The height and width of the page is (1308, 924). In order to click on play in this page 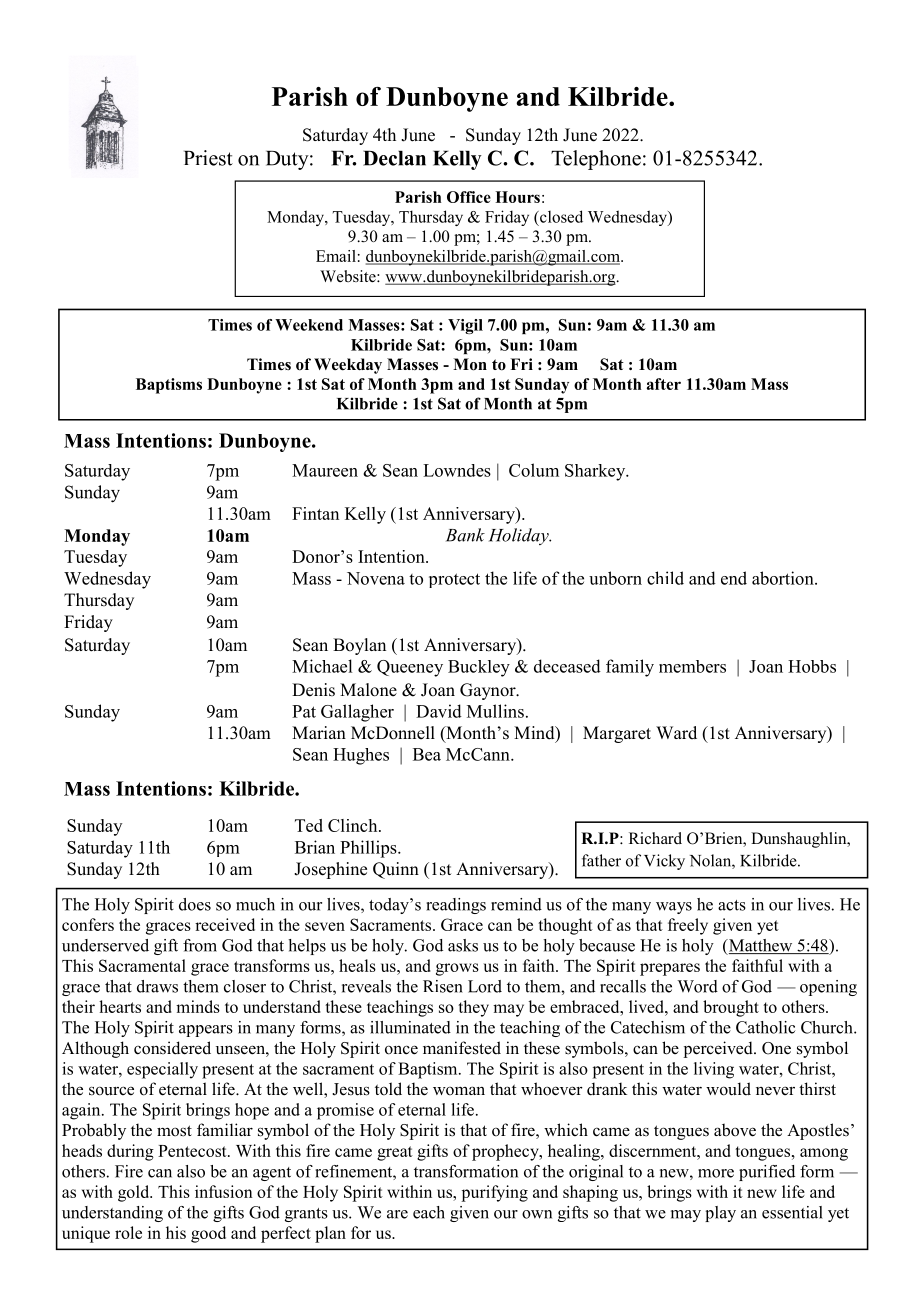, I will do `click(720, 1214)`.
